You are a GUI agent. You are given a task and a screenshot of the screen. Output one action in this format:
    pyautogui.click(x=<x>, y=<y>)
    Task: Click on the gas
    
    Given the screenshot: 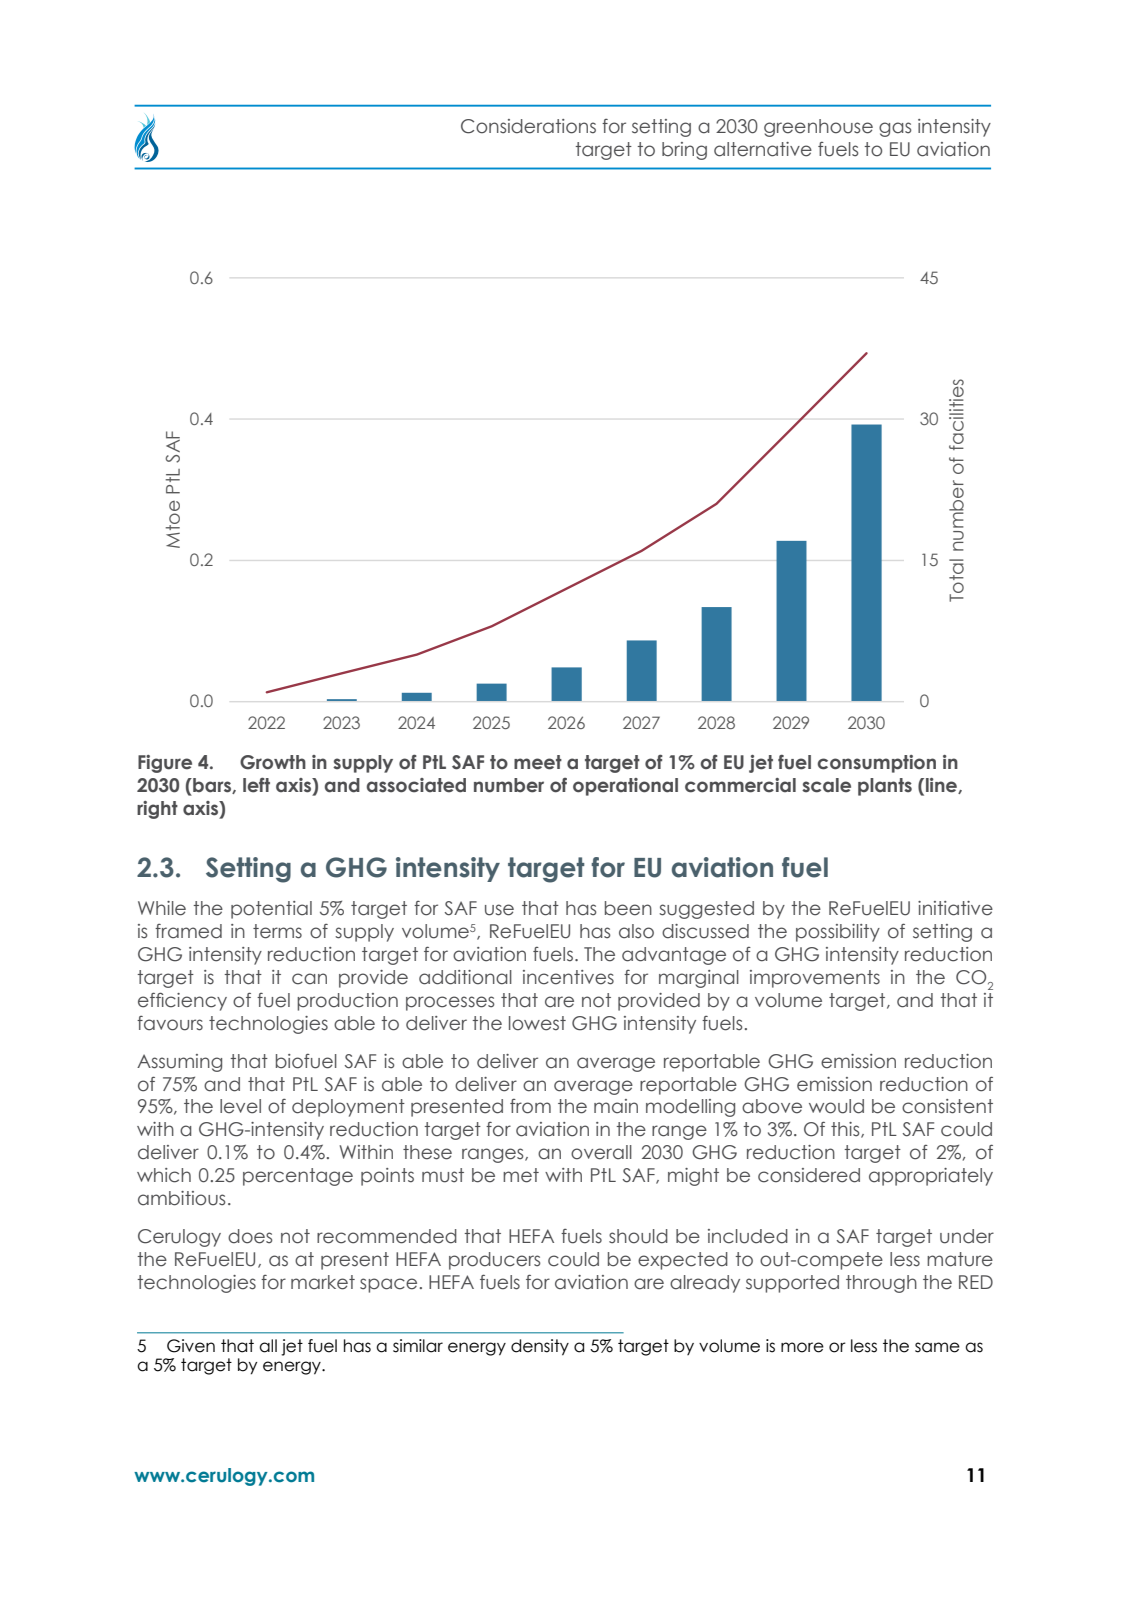 What is the action you would take?
    pyautogui.click(x=895, y=129)
